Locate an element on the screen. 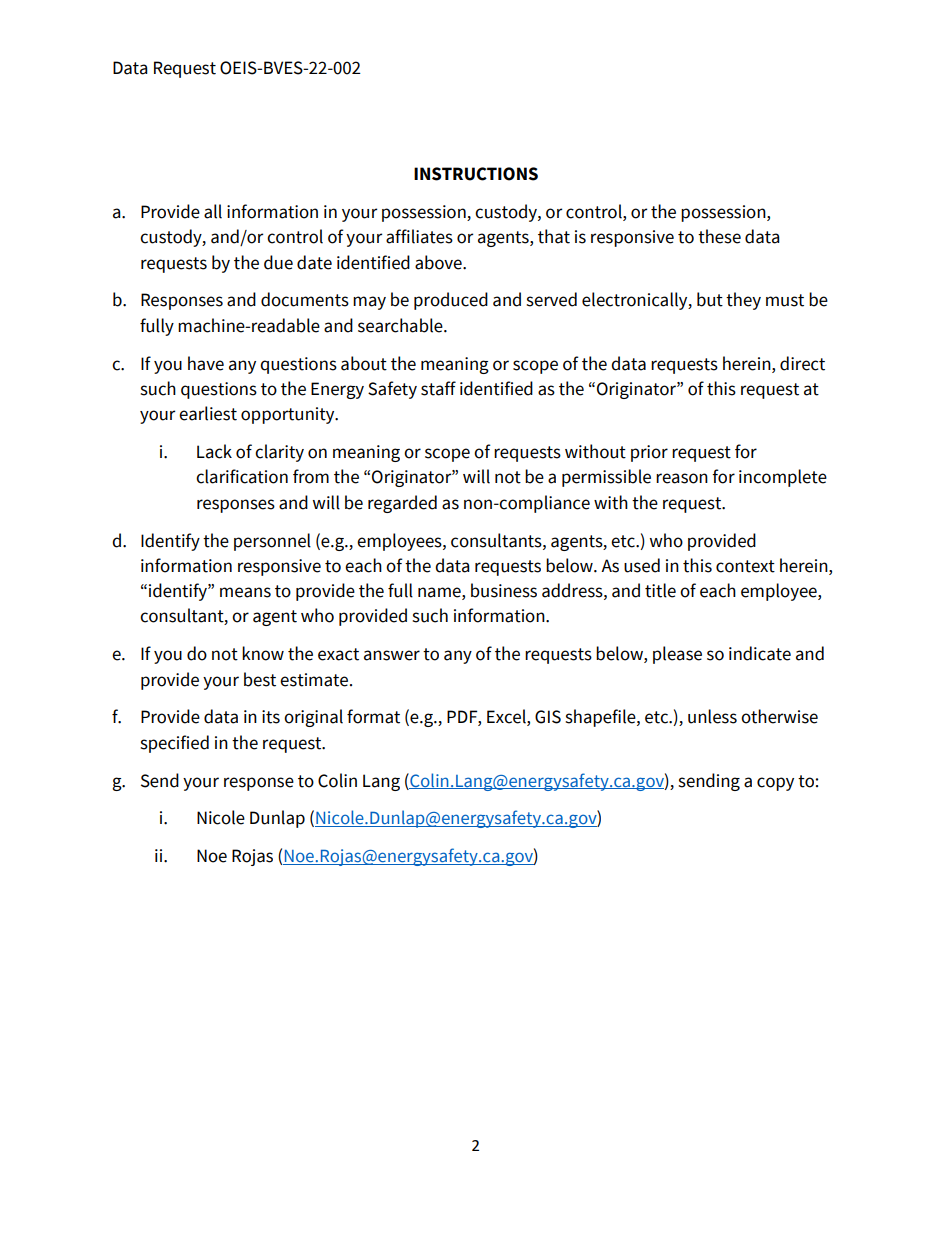  reason is located at coordinates (682, 478).
